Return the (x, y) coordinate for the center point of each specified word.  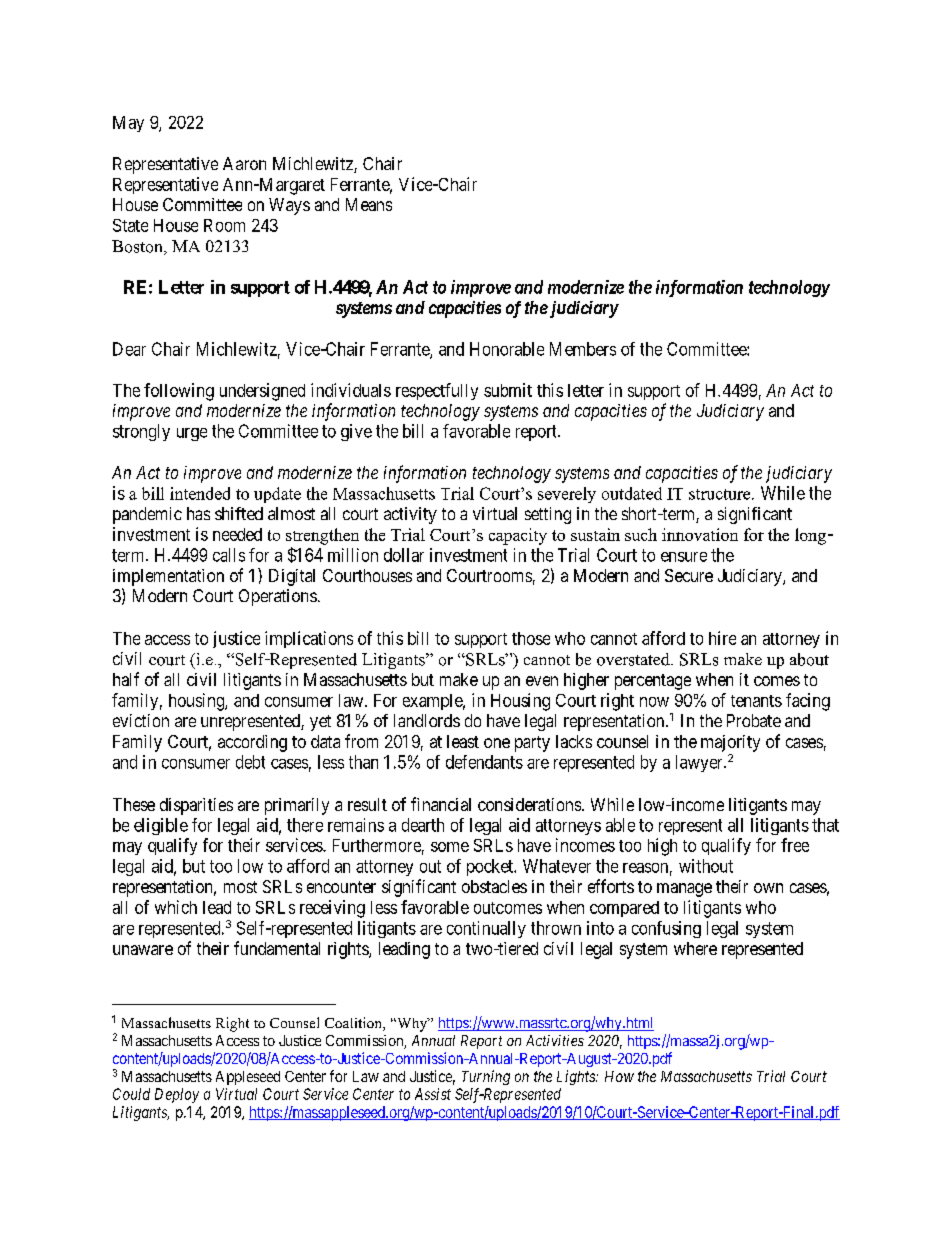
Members (583, 349)
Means (369, 204)
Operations (278, 597)
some (450, 847)
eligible (161, 826)
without (706, 866)
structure (721, 494)
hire (722, 638)
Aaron (244, 163)
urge (192, 434)
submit (508, 390)
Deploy (177, 1095)
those (531, 638)
